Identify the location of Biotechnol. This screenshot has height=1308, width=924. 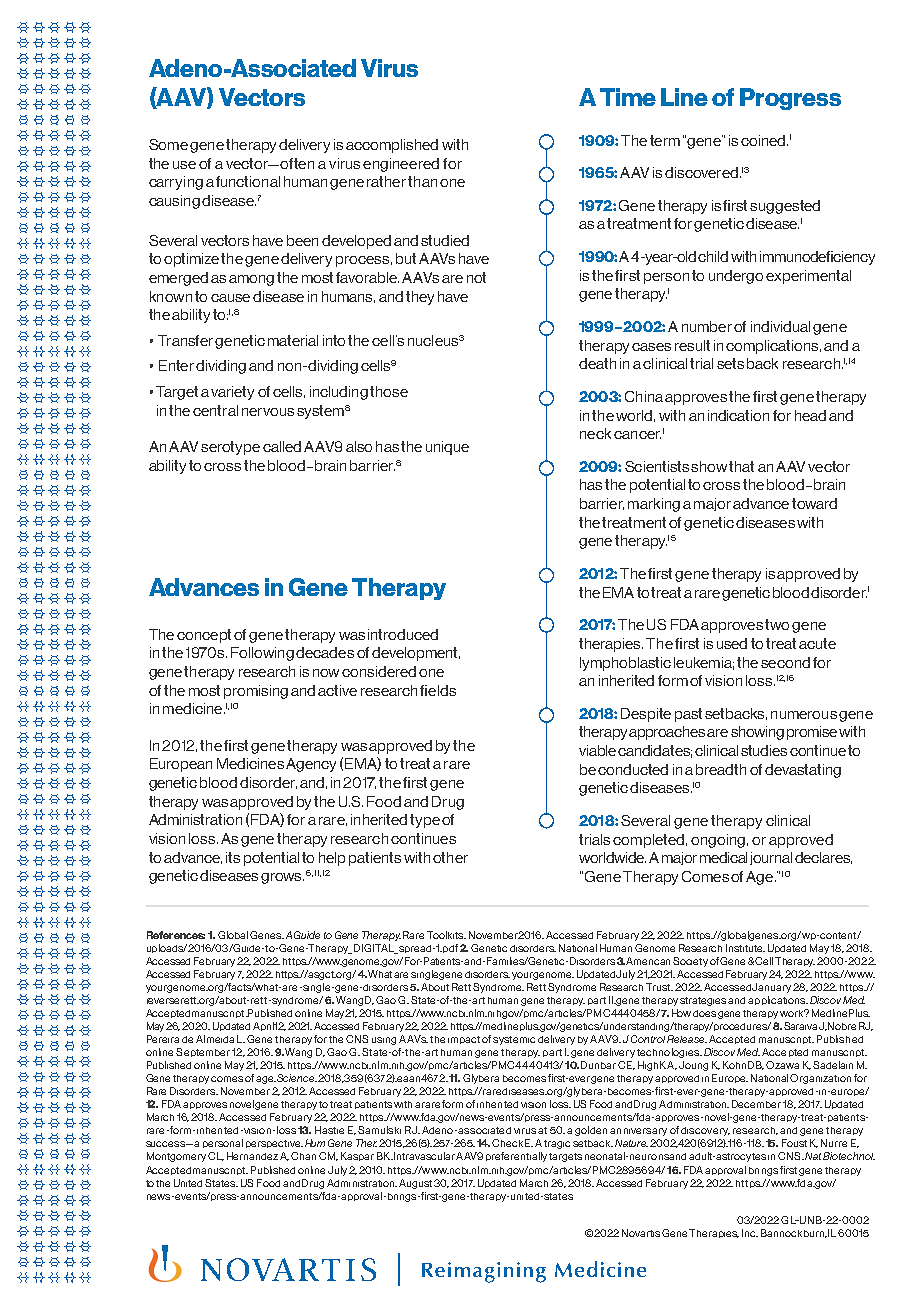
(849, 1156).
